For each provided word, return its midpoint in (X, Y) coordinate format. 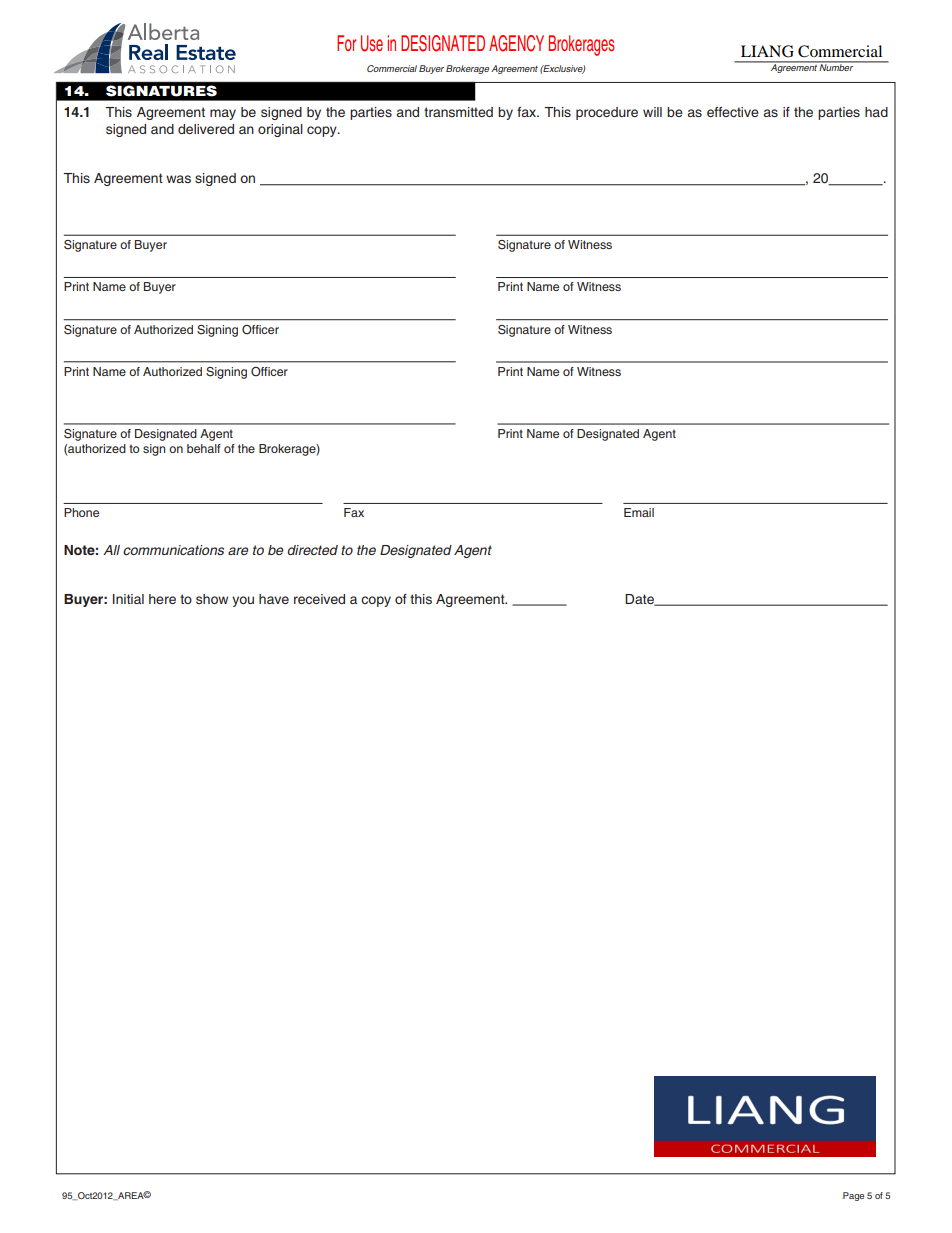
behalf (204, 448)
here (162, 599)
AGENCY (516, 43)
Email (639, 512)
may (223, 114)
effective (733, 112)
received (319, 599)
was (178, 179)
